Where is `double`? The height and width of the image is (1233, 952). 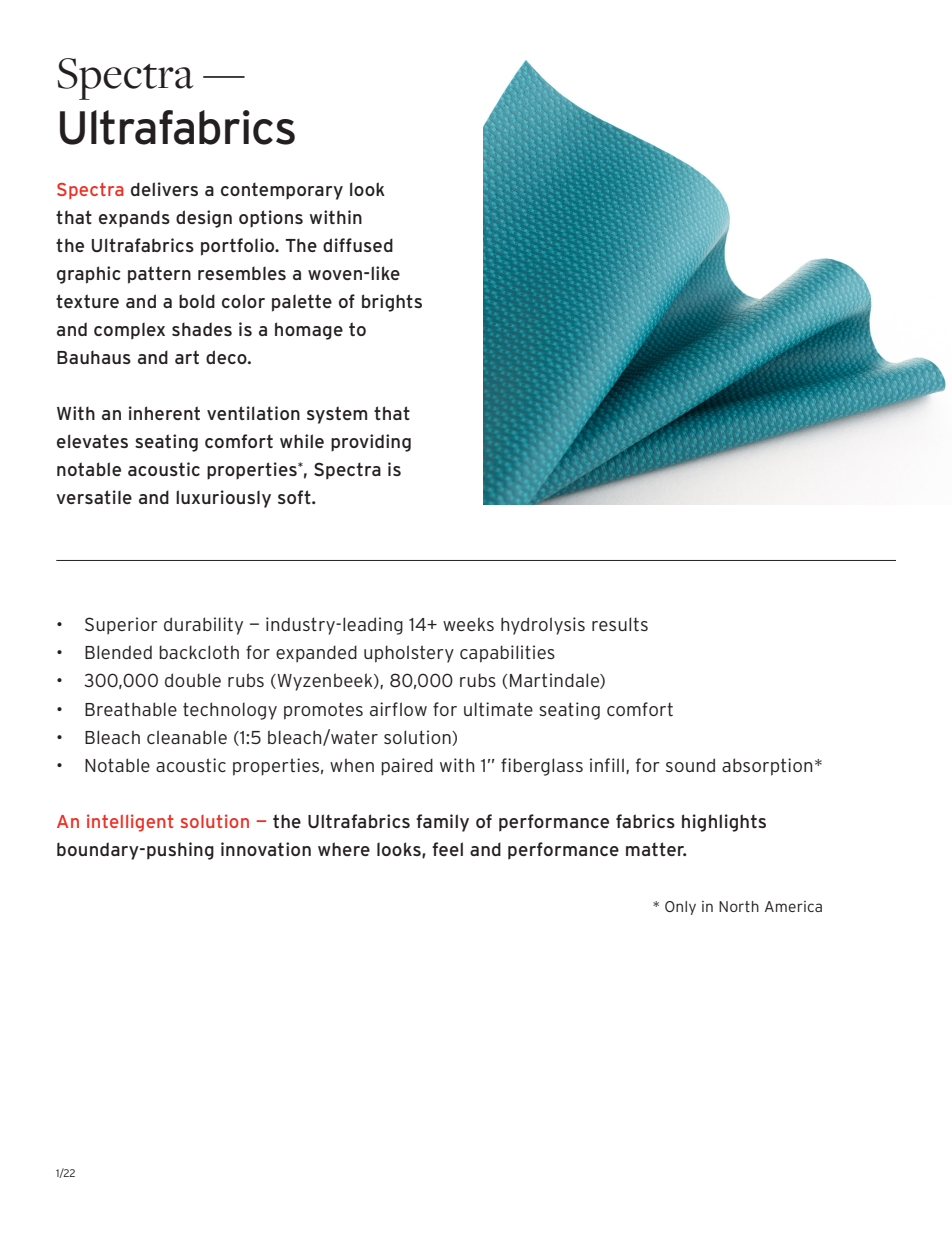
double is located at coordinates (193, 680).
